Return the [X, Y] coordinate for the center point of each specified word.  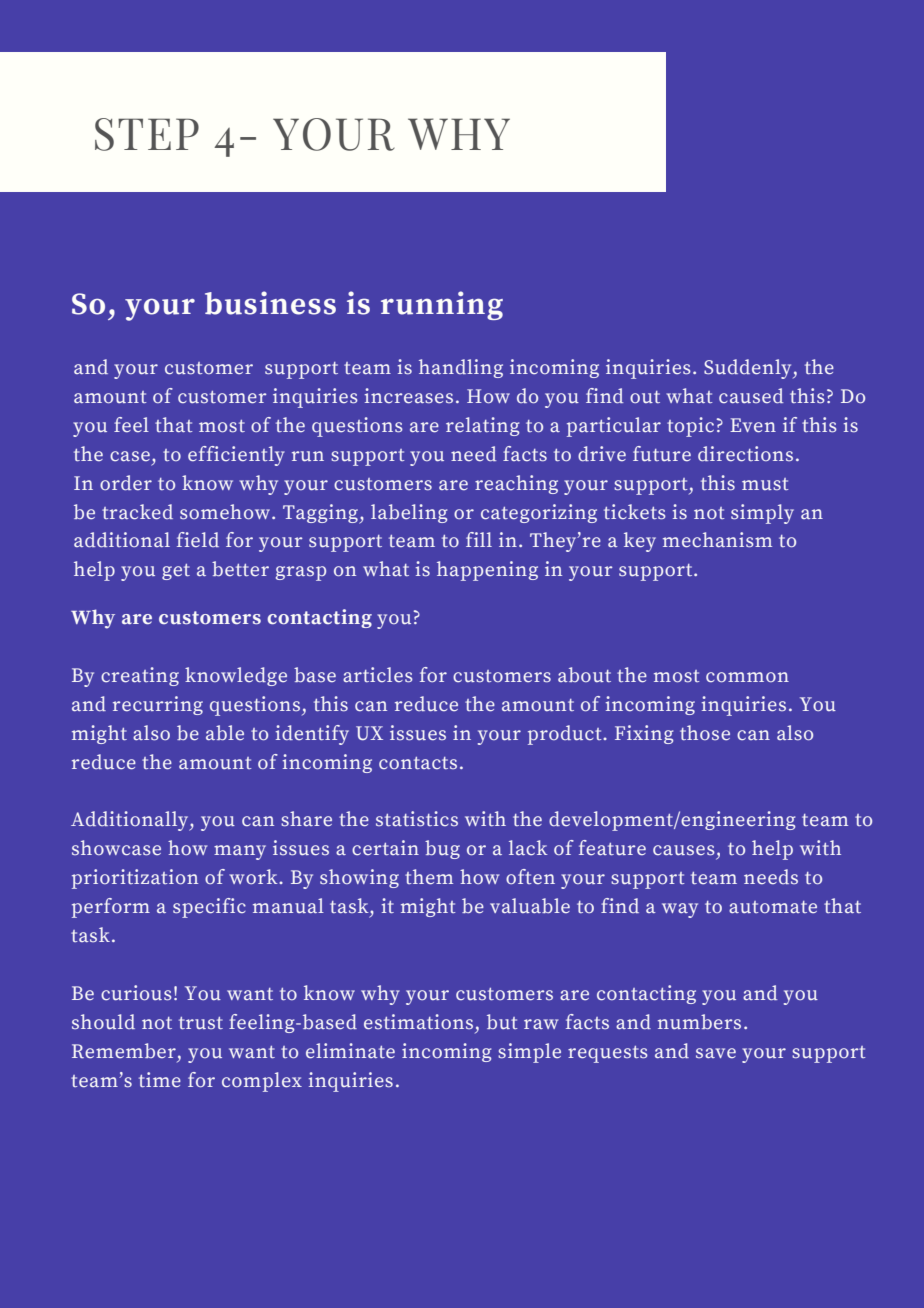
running [442, 305]
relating [482, 426]
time [160, 1080]
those [705, 732]
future [662, 453]
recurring [158, 705]
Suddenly [749, 369]
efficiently [236, 456]
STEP [147, 134]
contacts [418, 763]
